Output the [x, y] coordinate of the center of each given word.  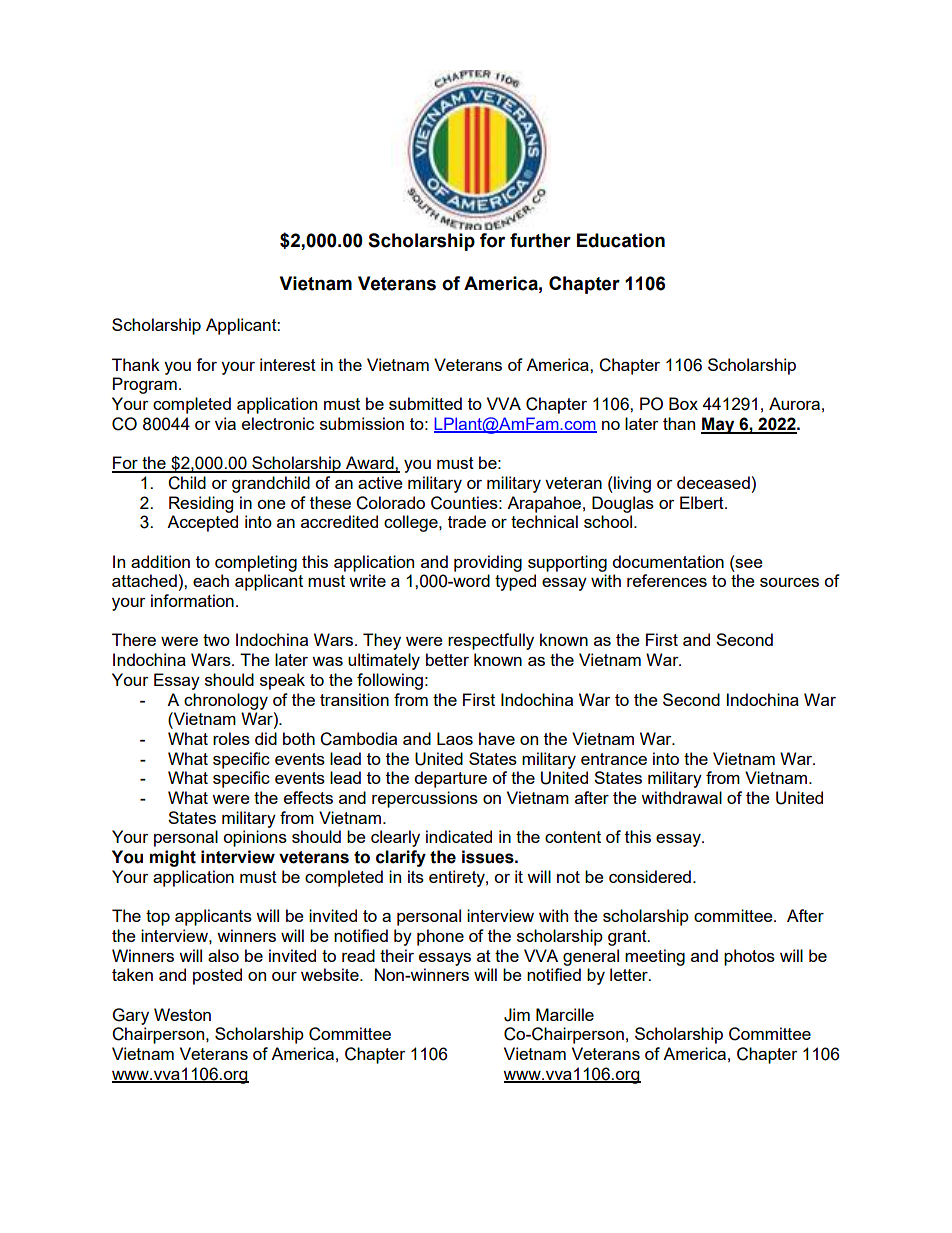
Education [621, 240]
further [540, 240]
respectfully [491, 641]
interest [288, 364]
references [667, 580]
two [216, 640]
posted [217, 976]
